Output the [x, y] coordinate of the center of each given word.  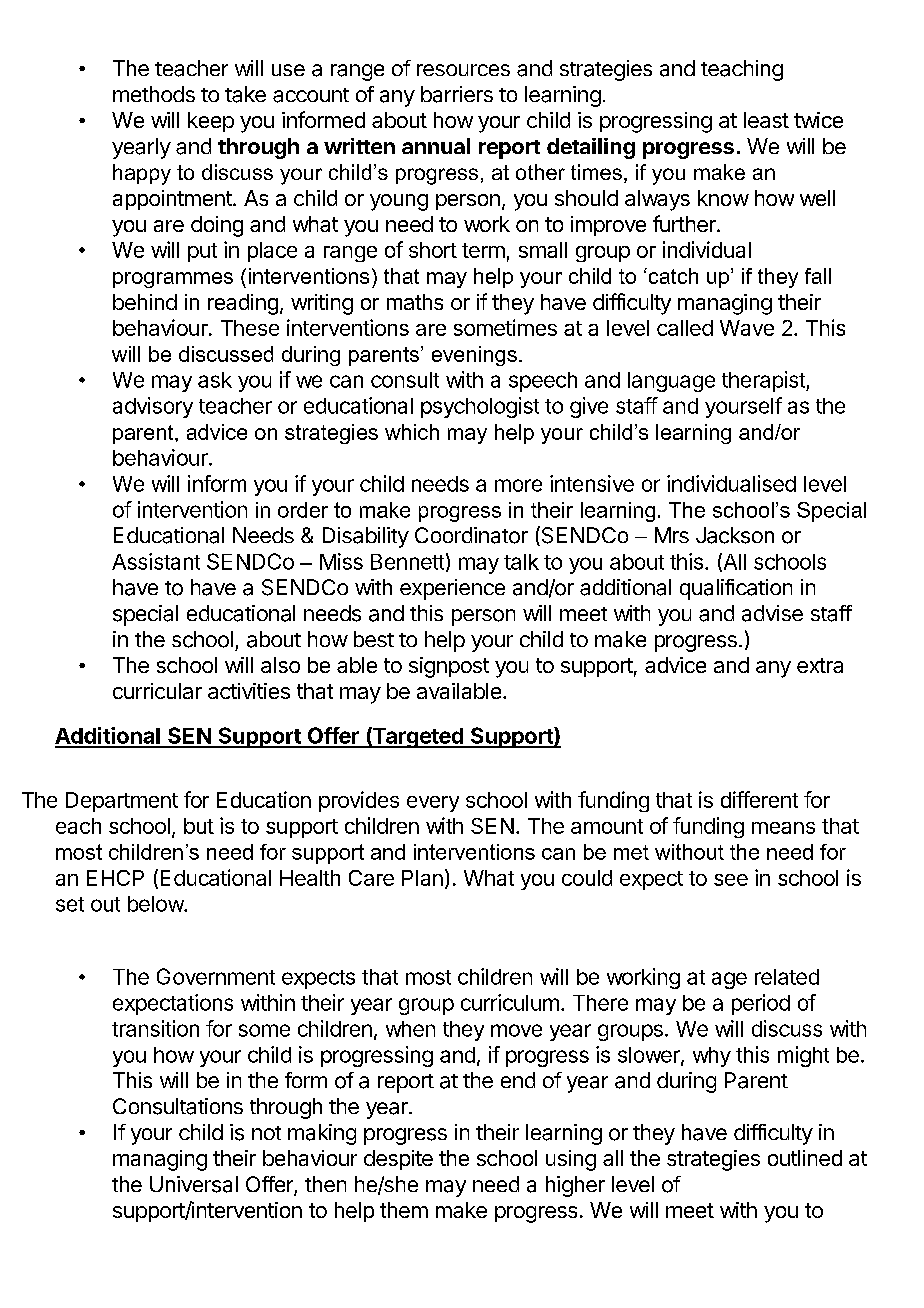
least [766, 120]
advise [772, 613]
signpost [449, 667]
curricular [157, 691]
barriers [457, 94]
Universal [194, 1184]
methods [154, 94]
